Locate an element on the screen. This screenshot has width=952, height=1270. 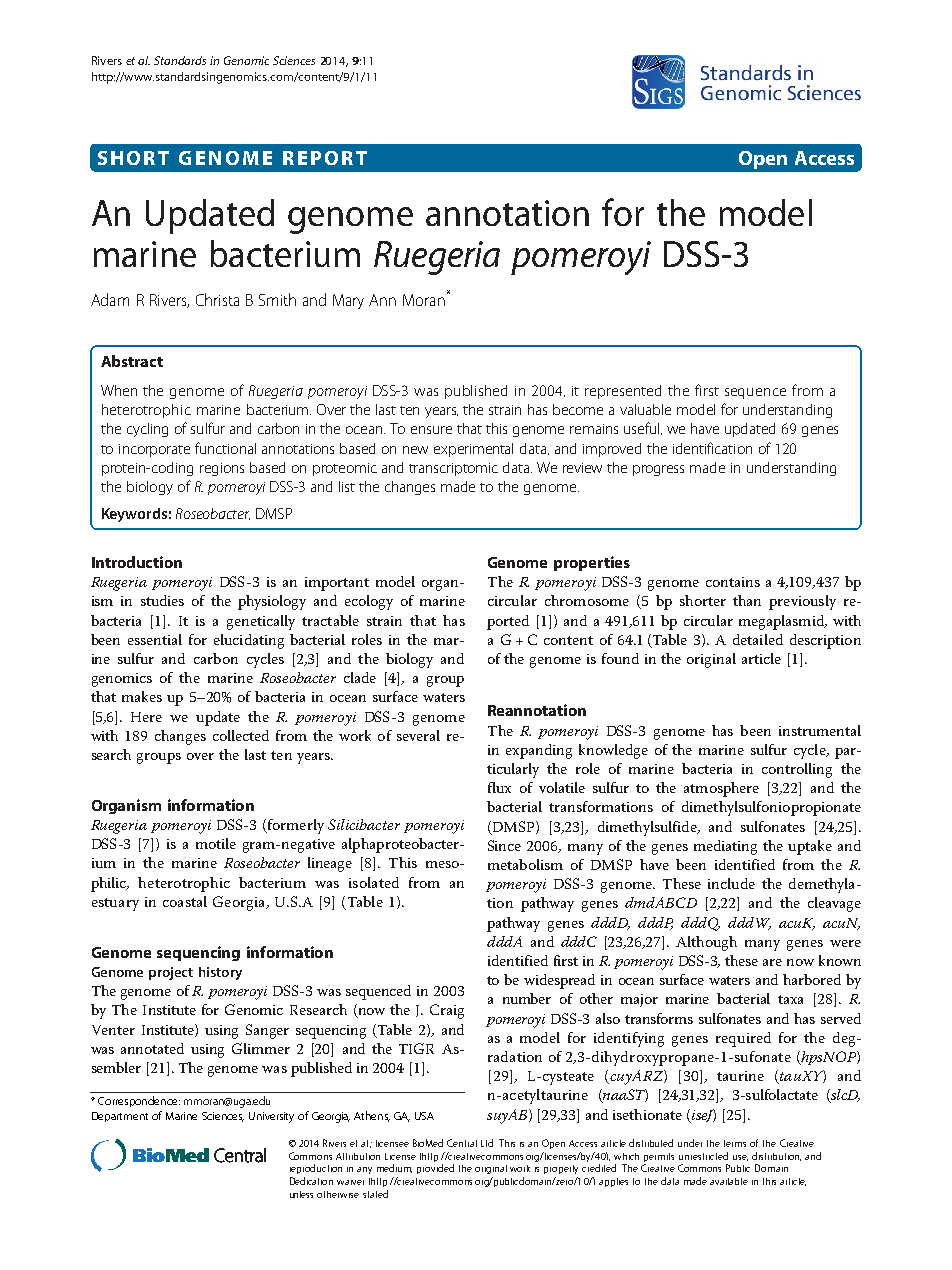
Ltd is located at coordinates (487, 1143).
